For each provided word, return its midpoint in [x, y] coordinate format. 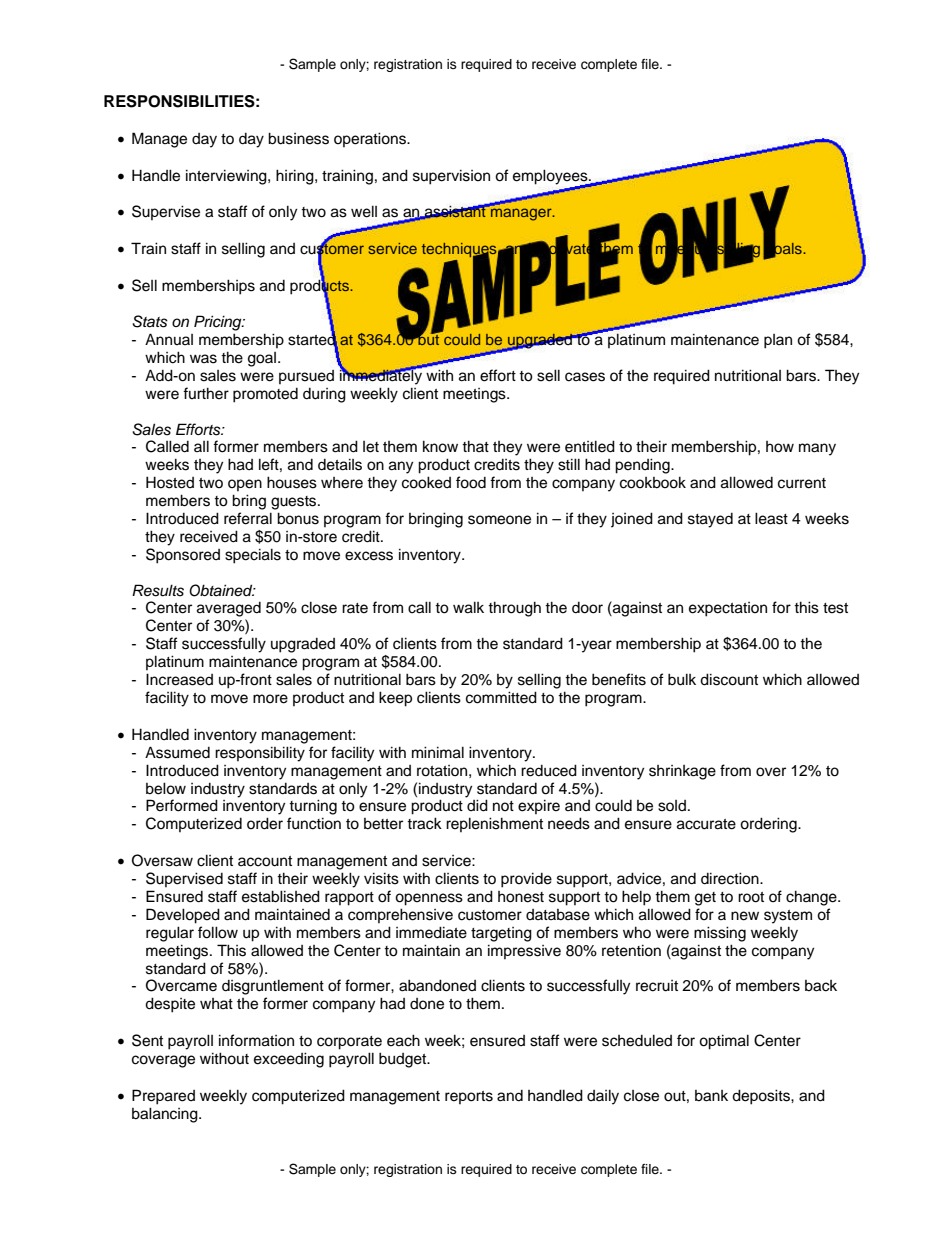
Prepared [163, 1097]
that [475, 446]
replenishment [494, 824]
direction [731, 878]
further [206, 393]
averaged [229, 609]
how [780, 447]
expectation [728, 609]
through [514, 609]
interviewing [227, 177]
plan [778, 341]
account [265, 861]
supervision [451, 177]
